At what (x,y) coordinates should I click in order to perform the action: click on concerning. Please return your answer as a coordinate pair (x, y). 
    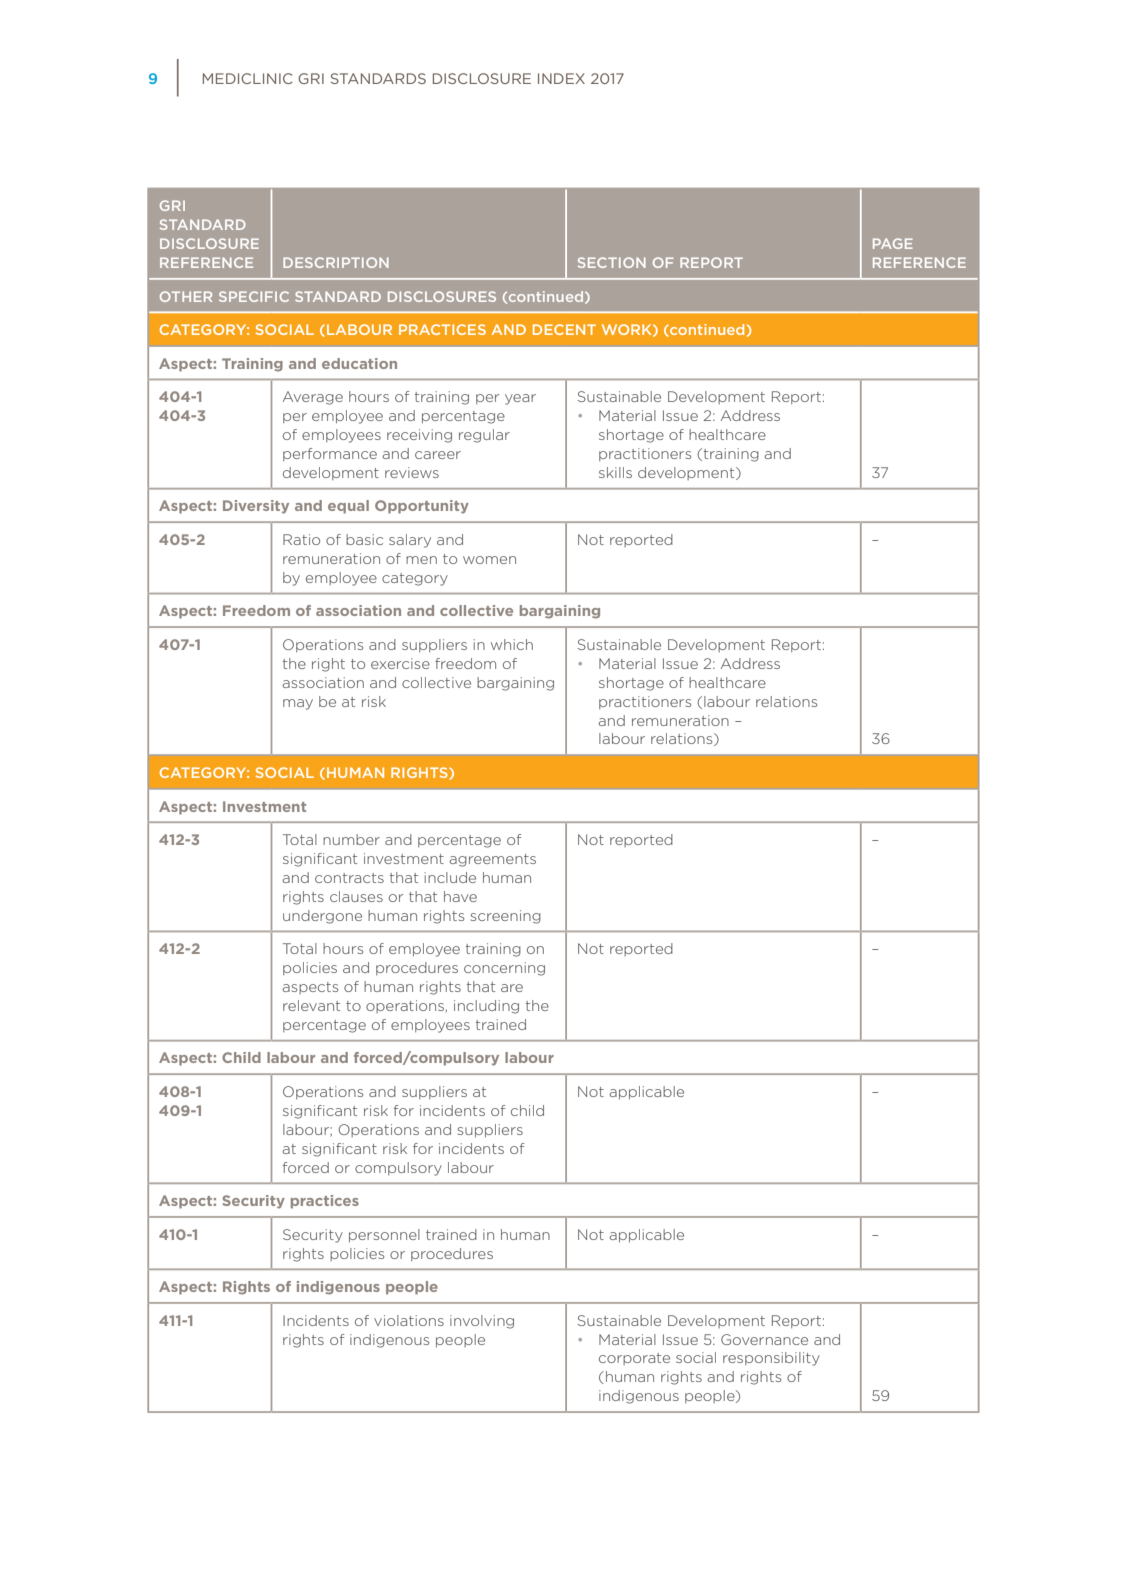
    Looking at the image, I should click on (504, 969).
